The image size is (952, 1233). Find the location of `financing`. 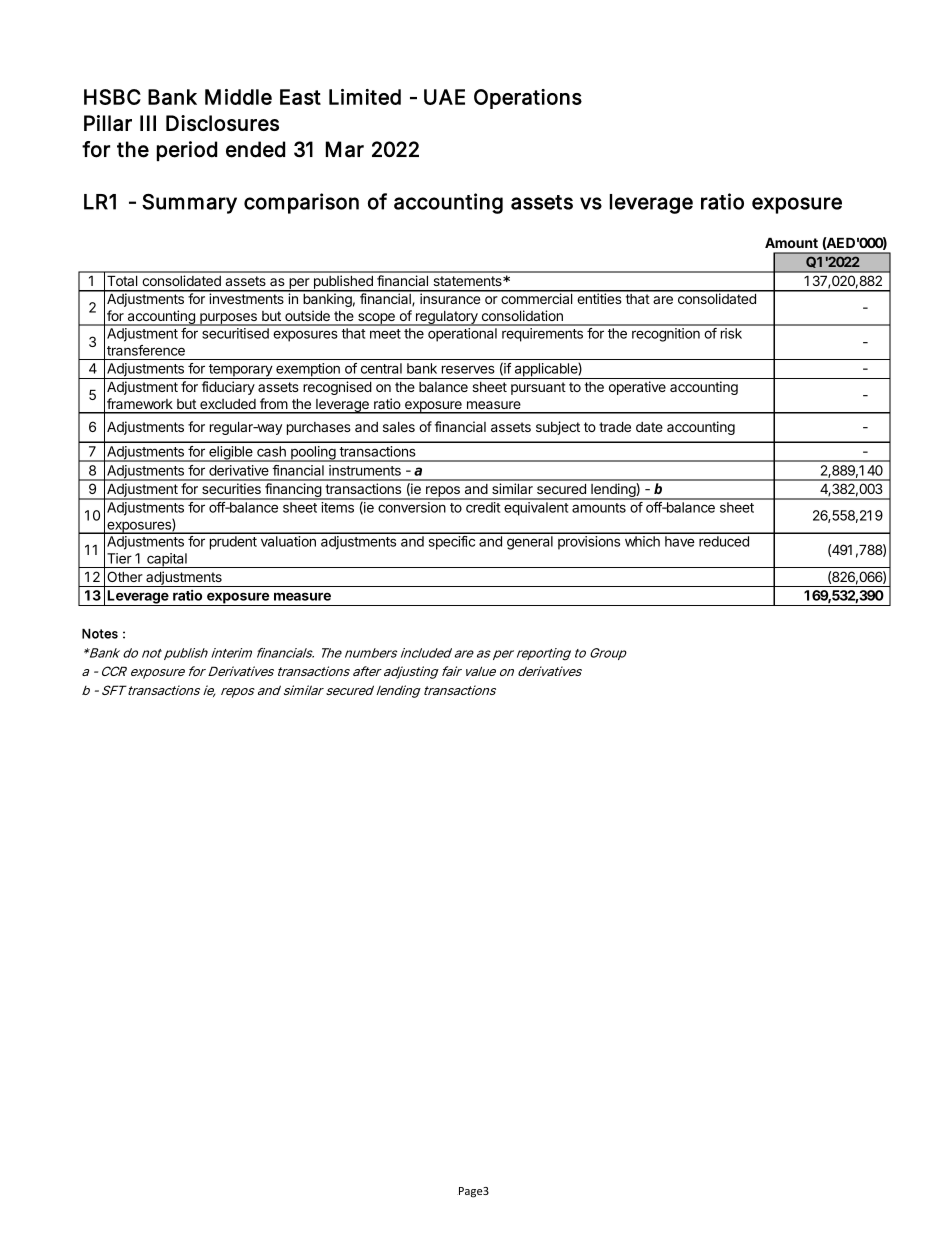

financing is located at coordinates (293, 491).
